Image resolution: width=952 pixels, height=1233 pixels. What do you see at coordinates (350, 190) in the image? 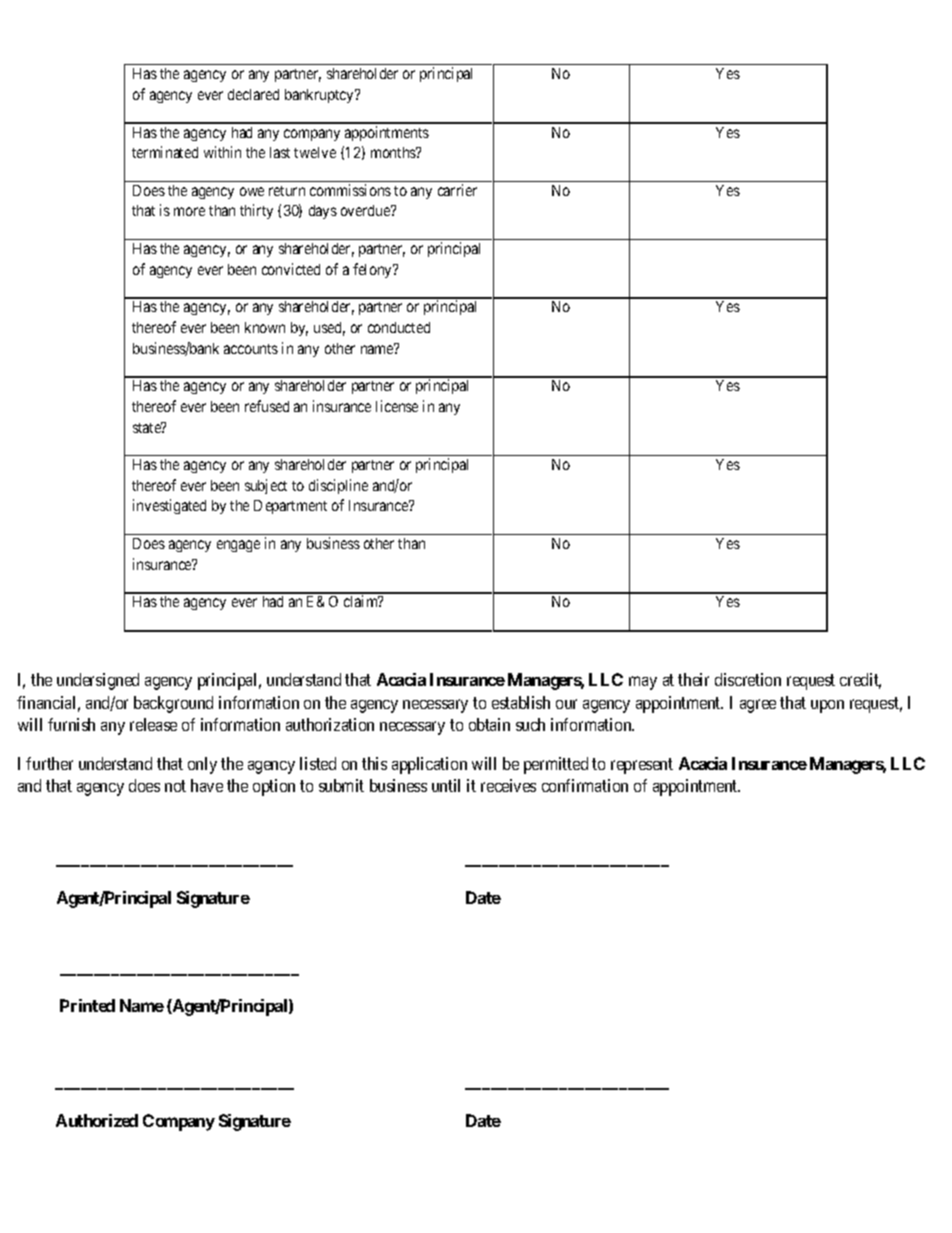
I see `commissions` at bounding box center [350, 190].
